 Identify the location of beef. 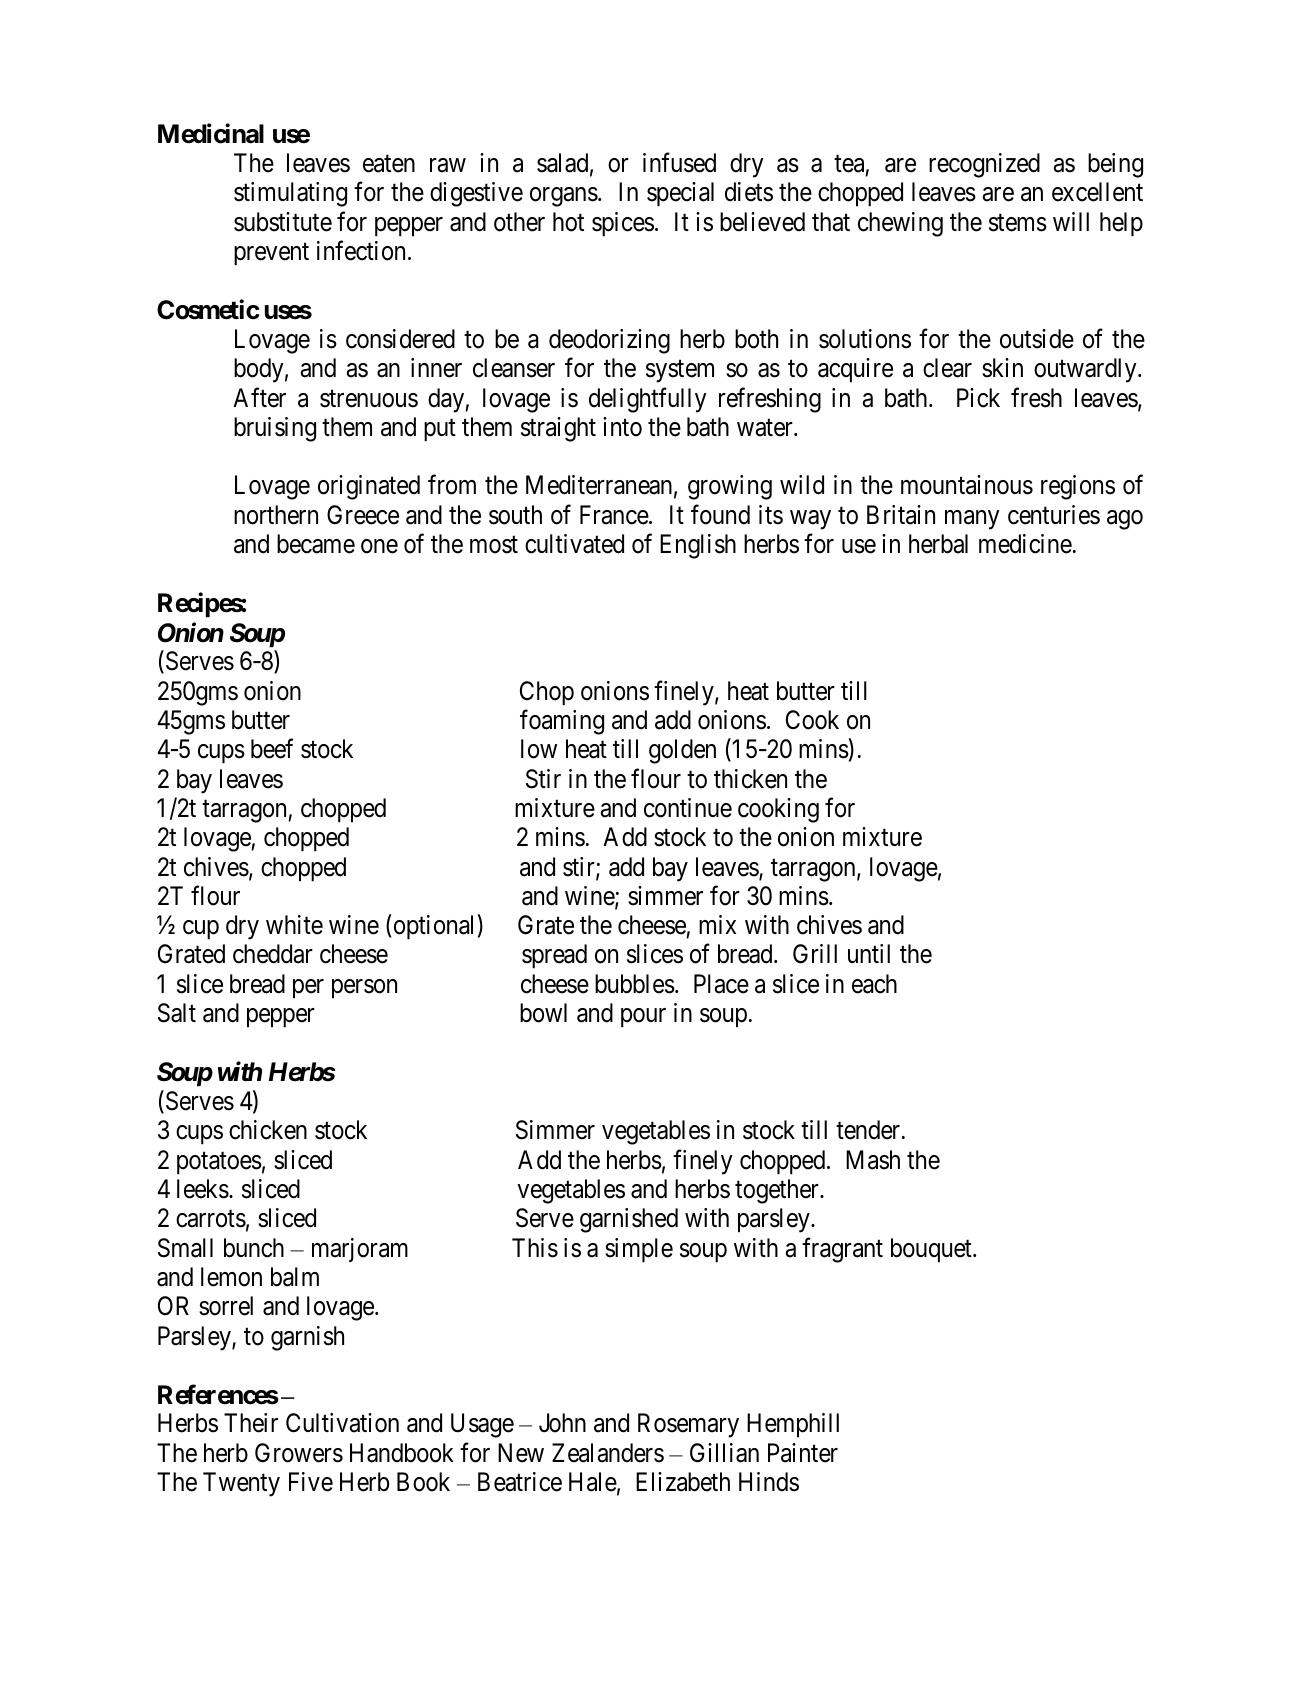
(272, 749).
